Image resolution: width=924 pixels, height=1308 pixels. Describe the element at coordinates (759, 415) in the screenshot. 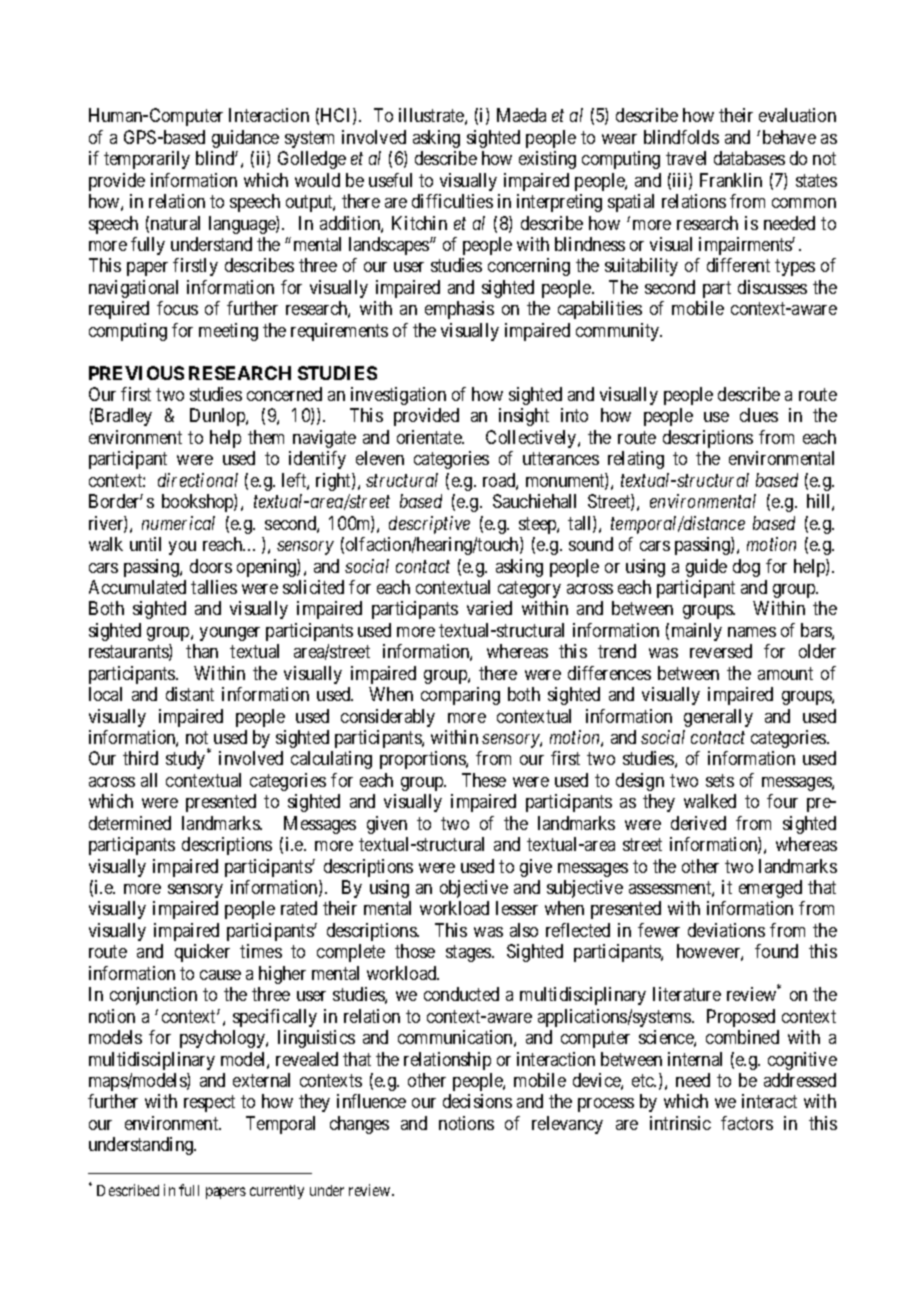

I see `clues` at that location.
